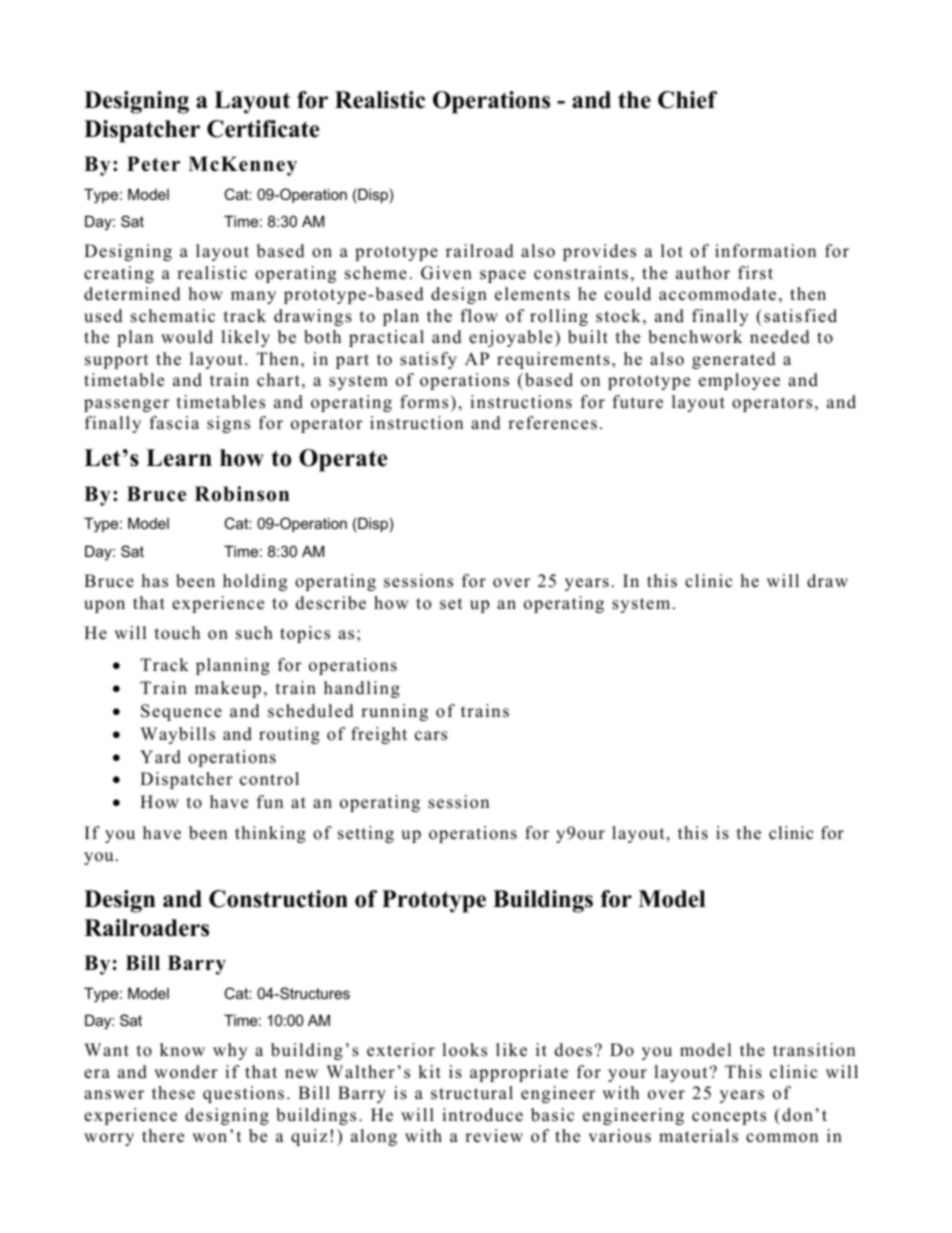 Image resolution: width=952 pixels, height=1233 pixels. Describe the element at coordinates (428, 360) in the document. I see `satisfy` at that location.
